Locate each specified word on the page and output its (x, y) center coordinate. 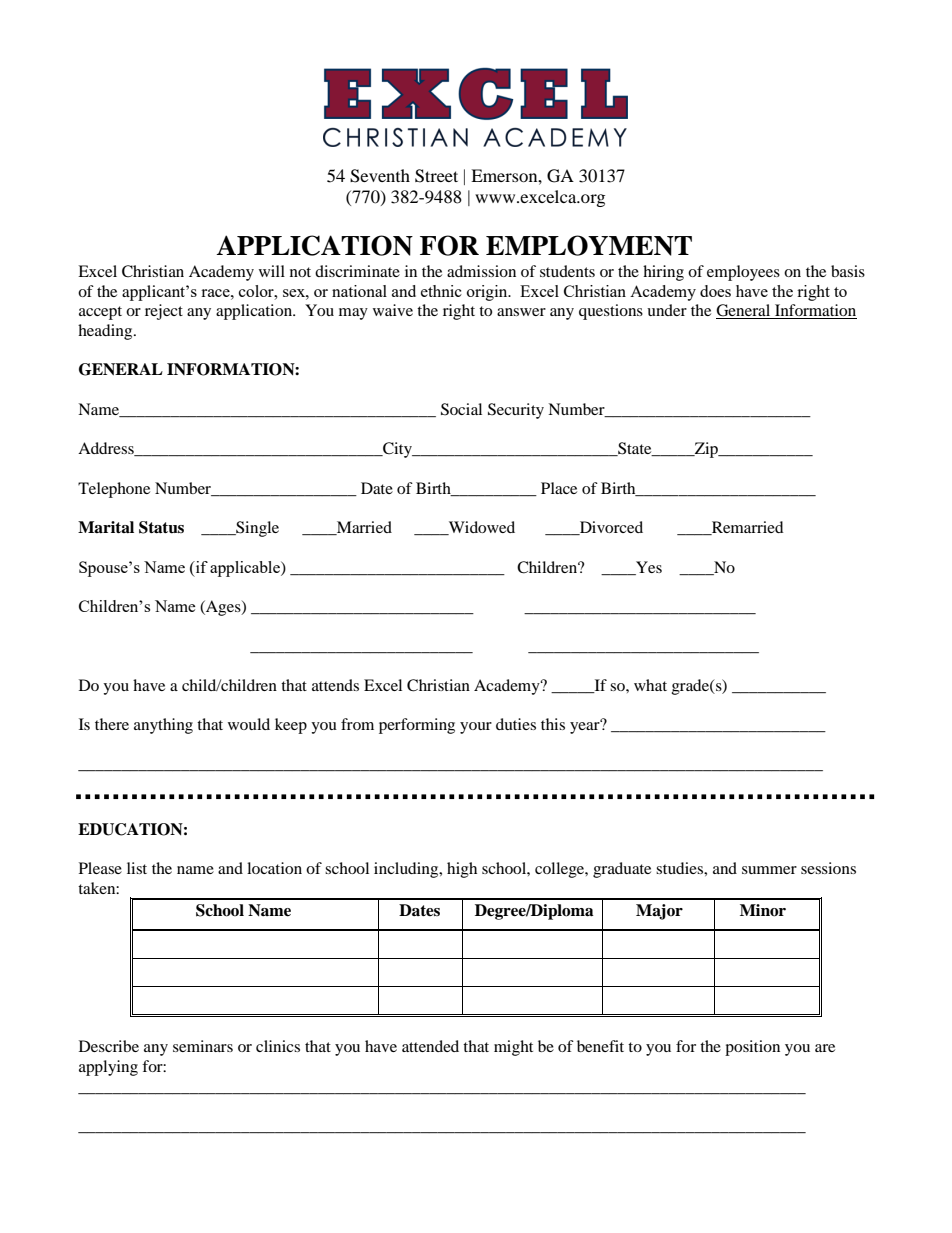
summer (769, 870)
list (137, 868)
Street (436, 176)
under (667, 310)
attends (335, 685)
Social (461, 409)
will (272, 271)
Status (161, 527)
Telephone (114, 490)
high (462, 870)
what (650, 685)
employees (743, 273)
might (513, 1048)
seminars (203, 1046)
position (752, 1048)
